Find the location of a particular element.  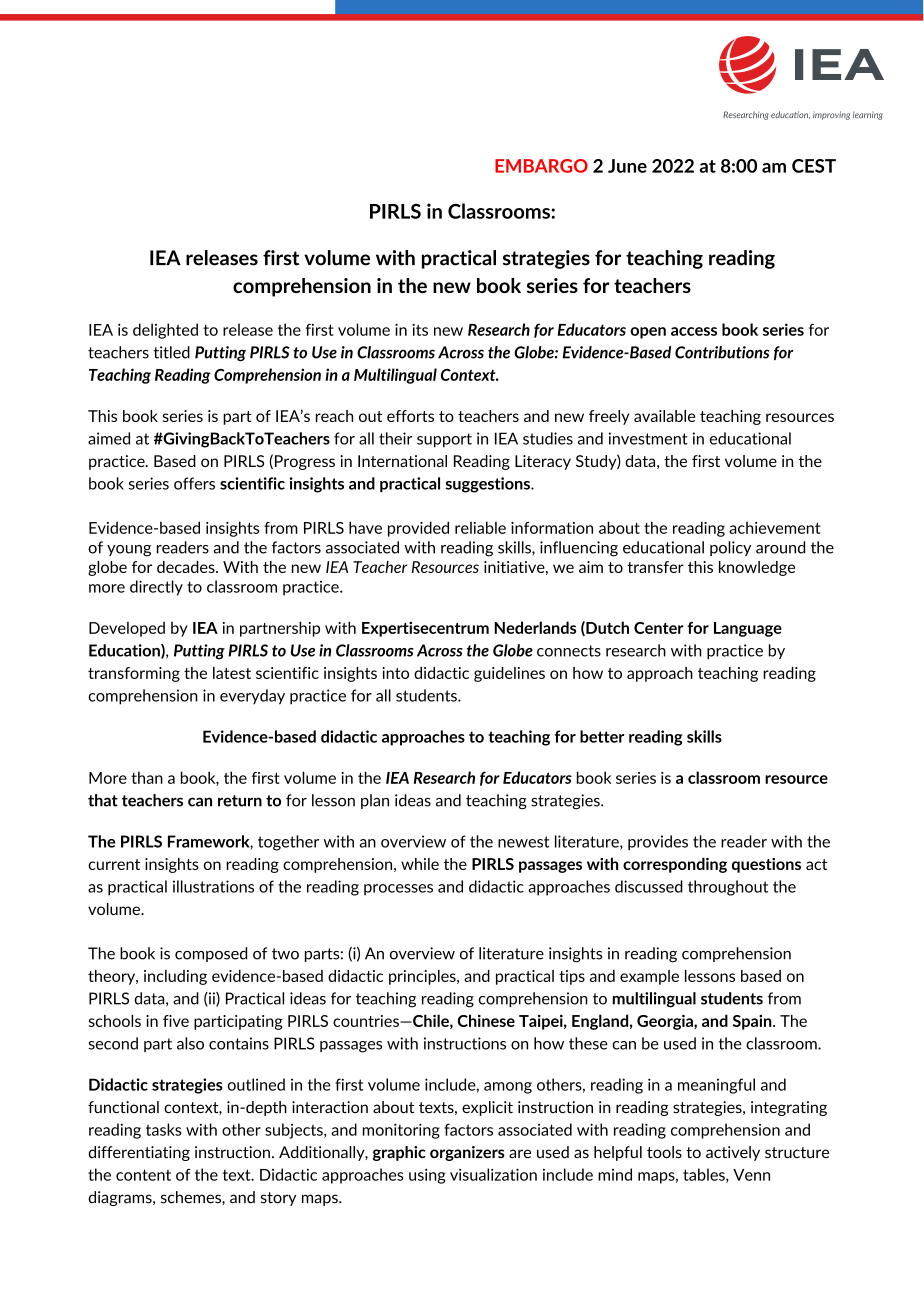

while is located at coordinates (420, 864).
